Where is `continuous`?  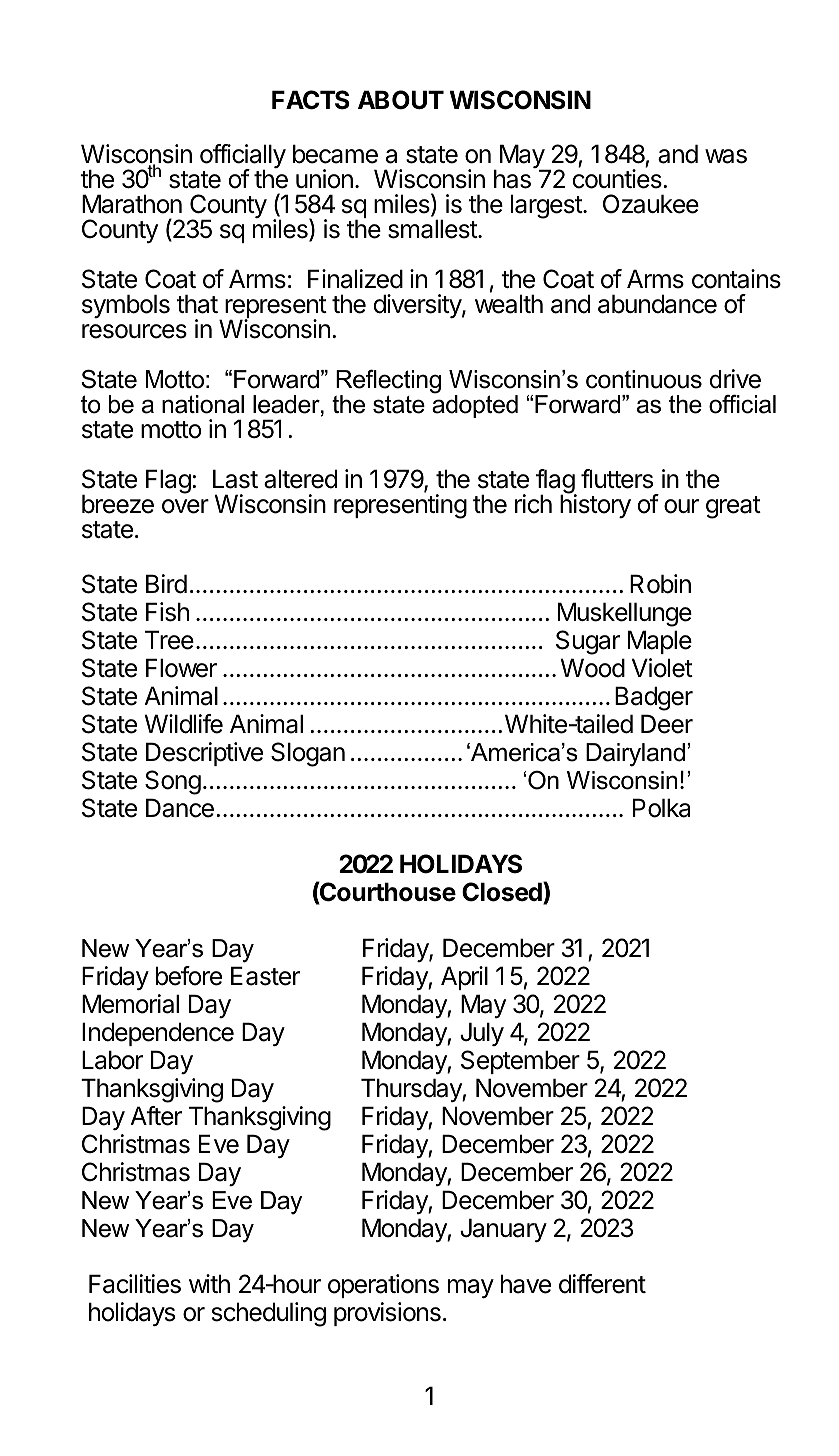
continuous is located at coordinates (644, 379).
